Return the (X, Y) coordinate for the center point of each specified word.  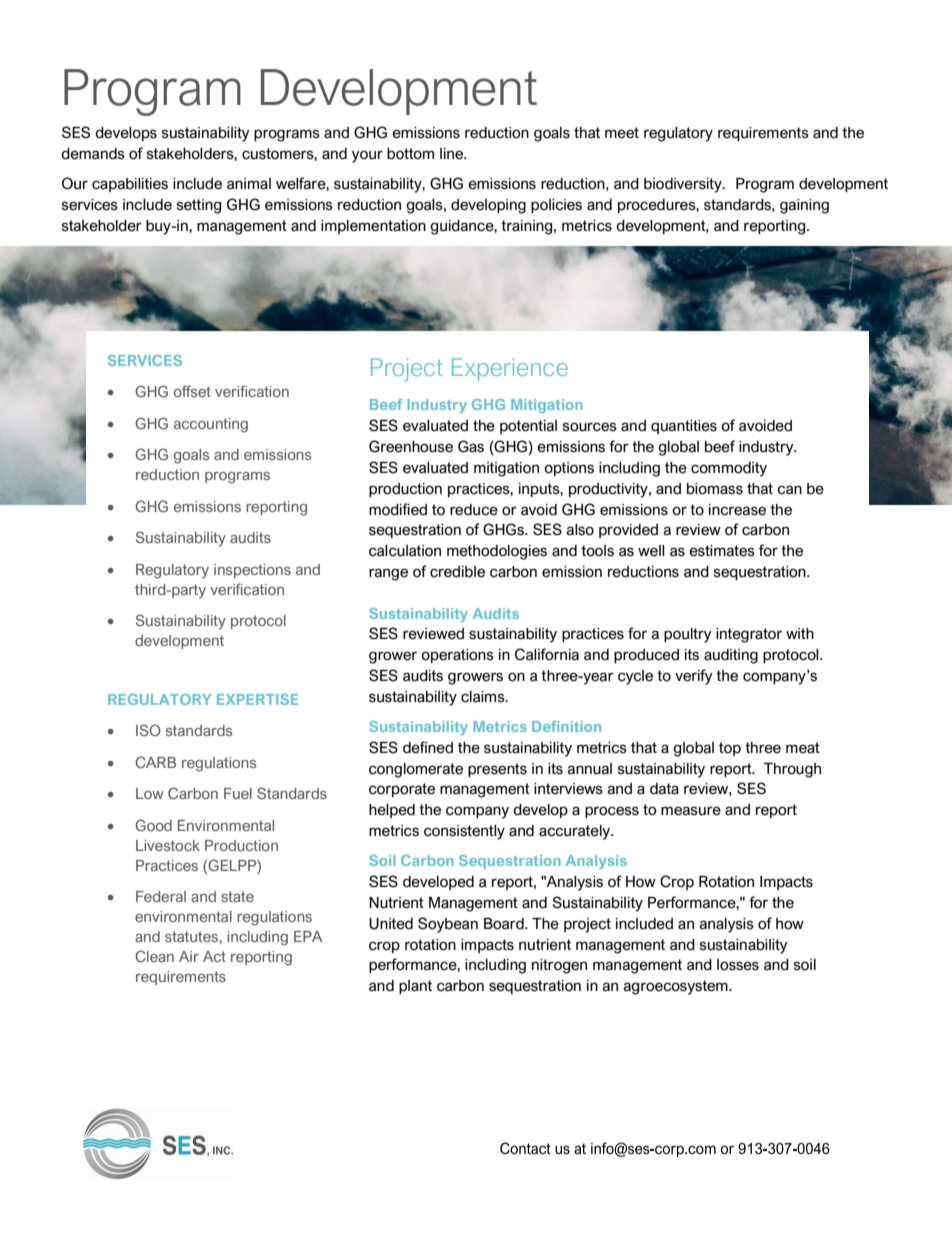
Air (189, 956)
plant (415, 987)
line (453, 154)
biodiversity (684, 185)
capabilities (130, 185)
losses (738, 965)
